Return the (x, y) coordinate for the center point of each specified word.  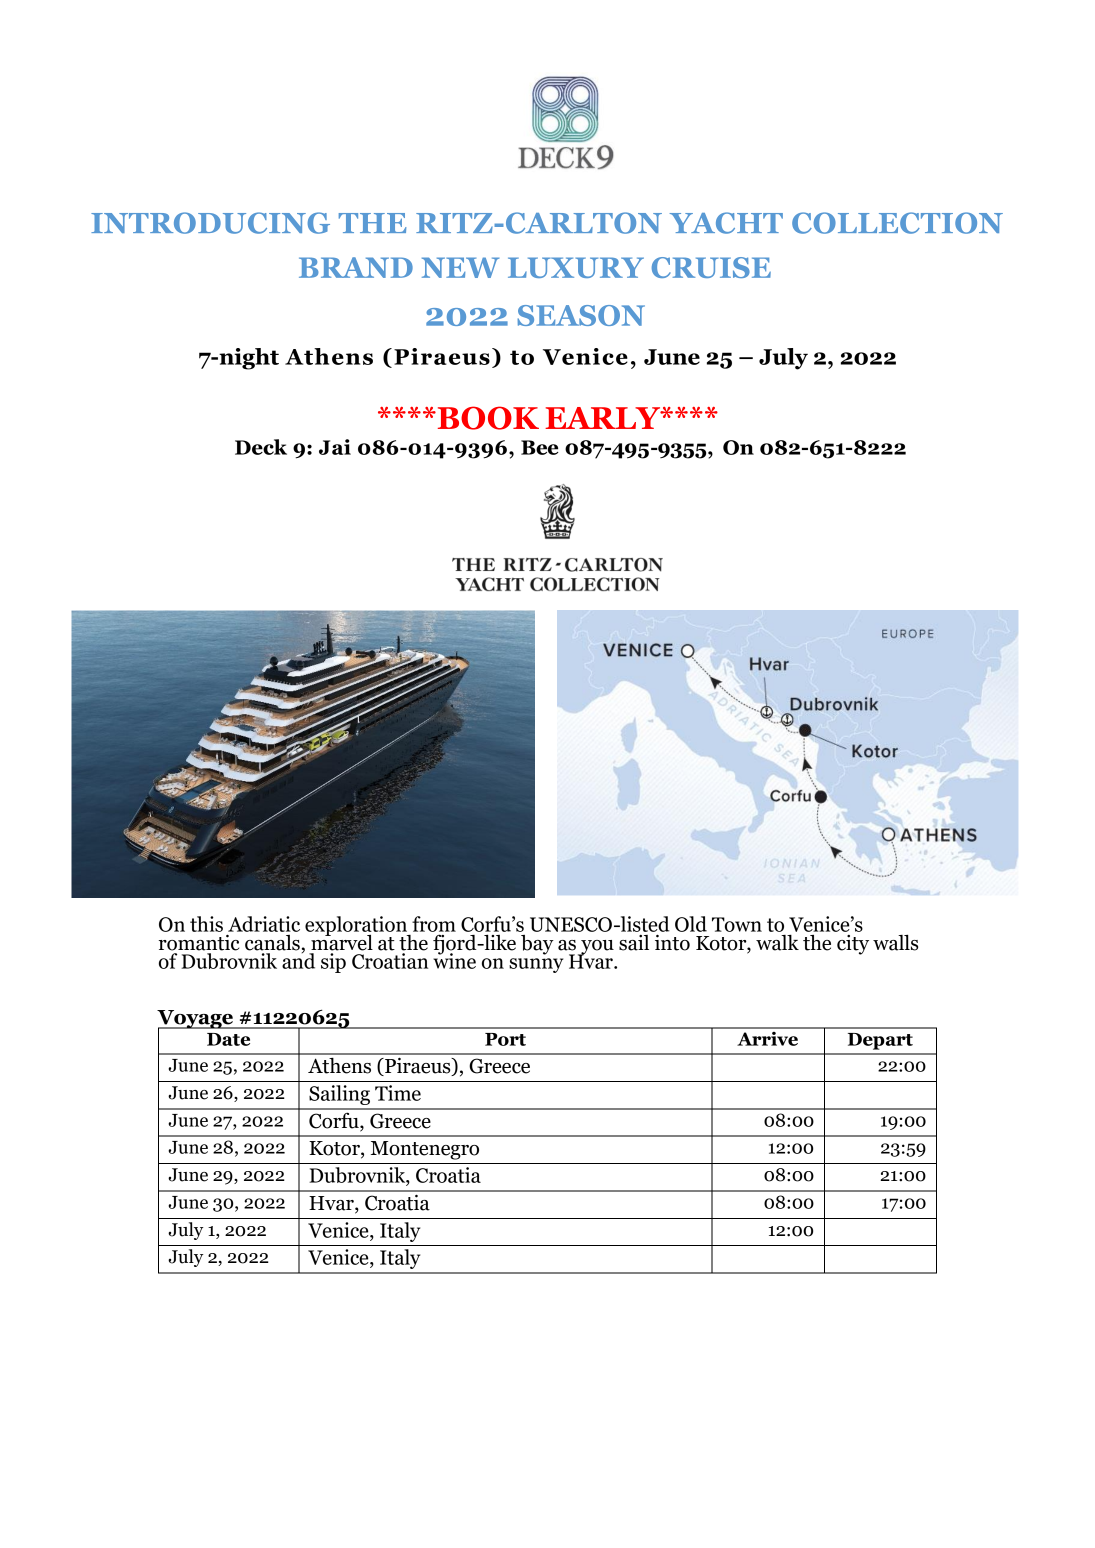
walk (777, 943)
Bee (540, 447)
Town (737, 924)
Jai (335, 447)
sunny (536, 965)
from (434, 924)
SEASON (581, 315)
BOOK (487, 418)
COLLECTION (897, 223)
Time (398, 1093)
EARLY (604, 418)
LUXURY (576, 267)
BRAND (356, 267)
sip (333, 963)
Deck (261, 447)
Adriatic (264, 924)
